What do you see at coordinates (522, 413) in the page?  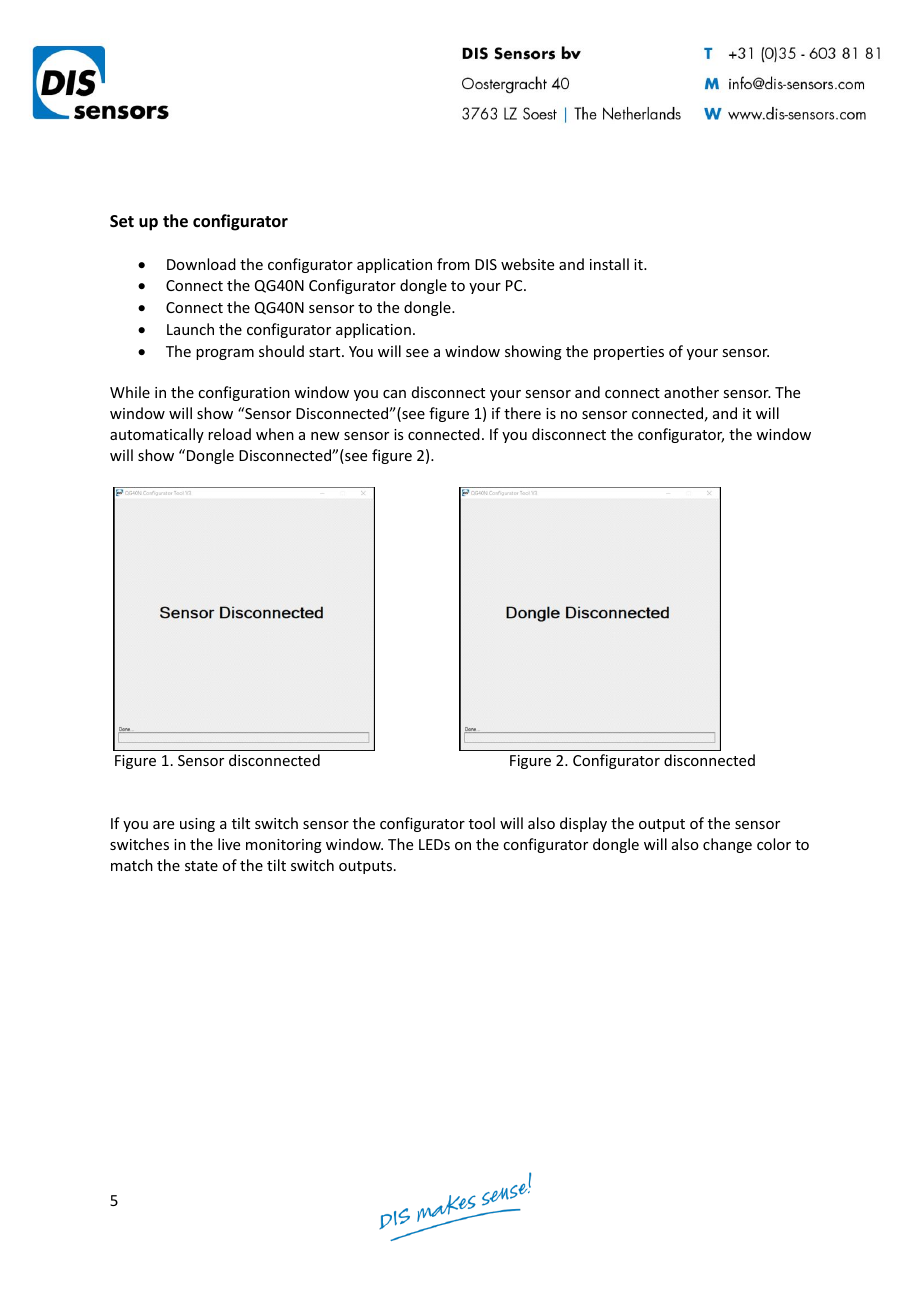 I see `there` at bounding box center [522, 413].
